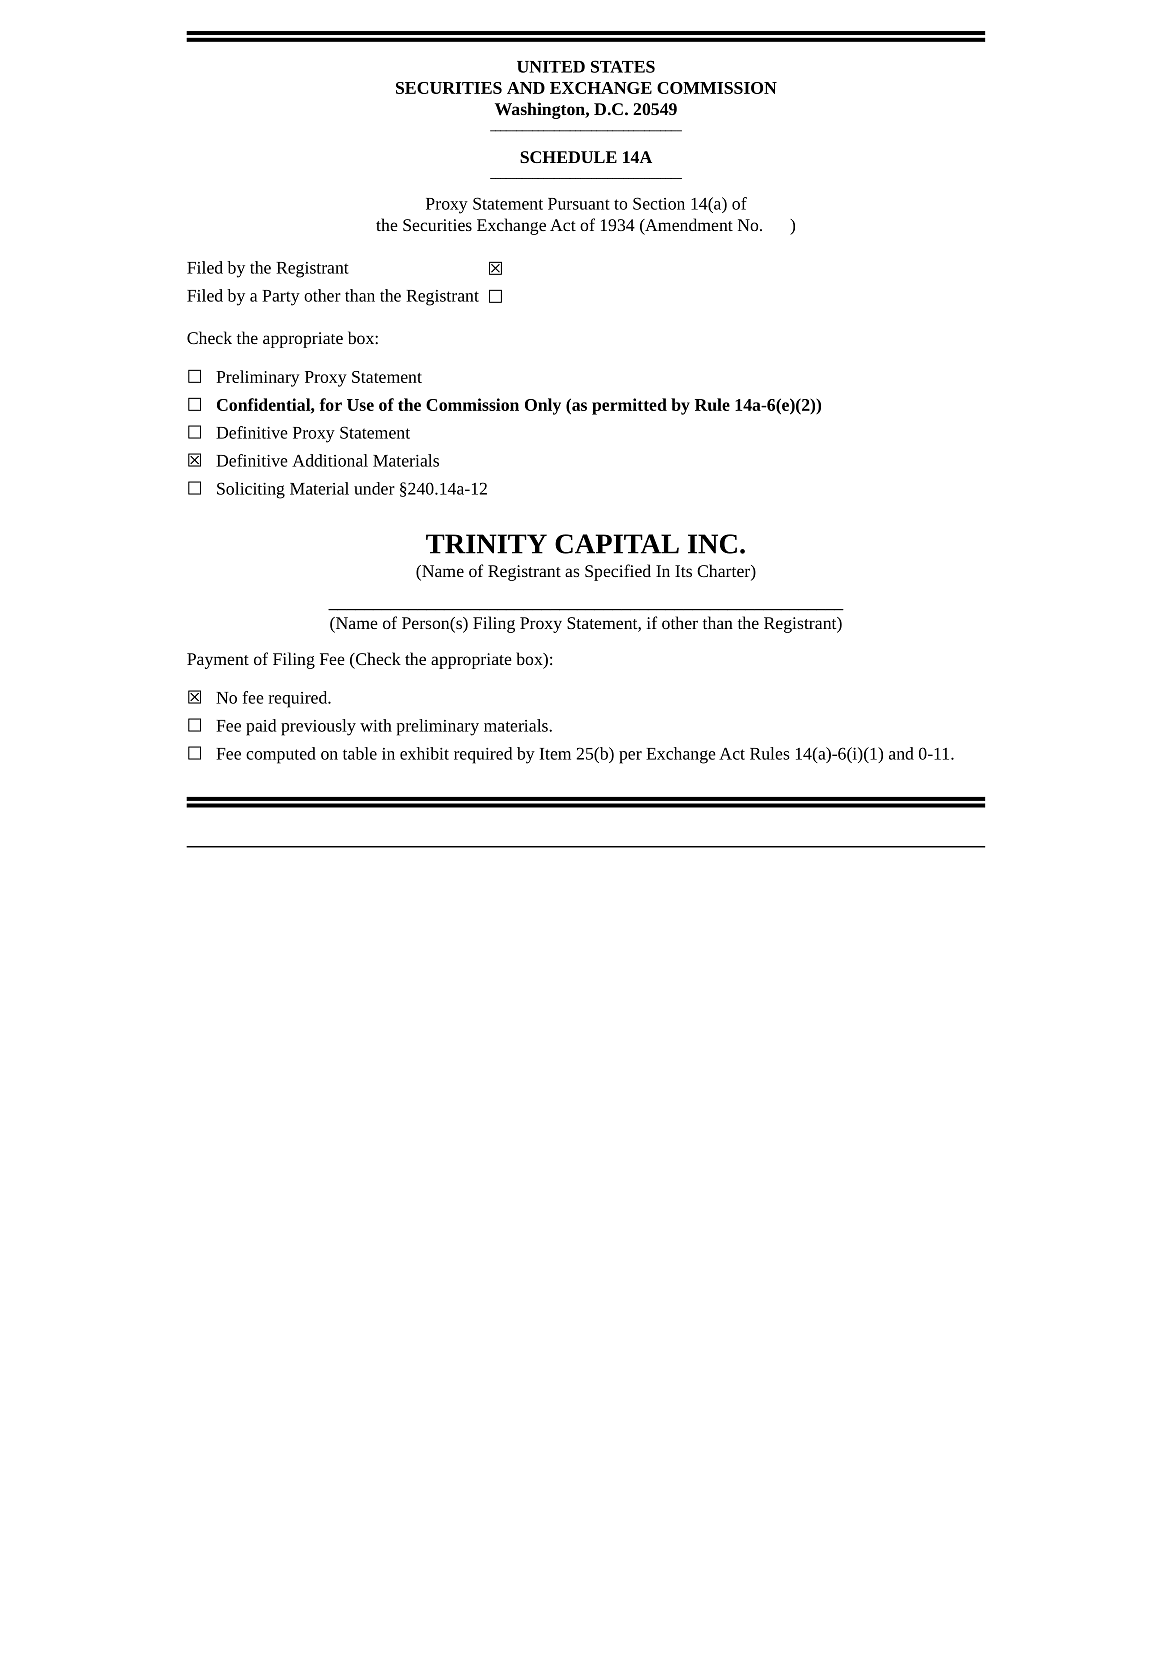 The height and width of the document is (1661, 1173). I want to click on UNITED, so click(551, 67).
